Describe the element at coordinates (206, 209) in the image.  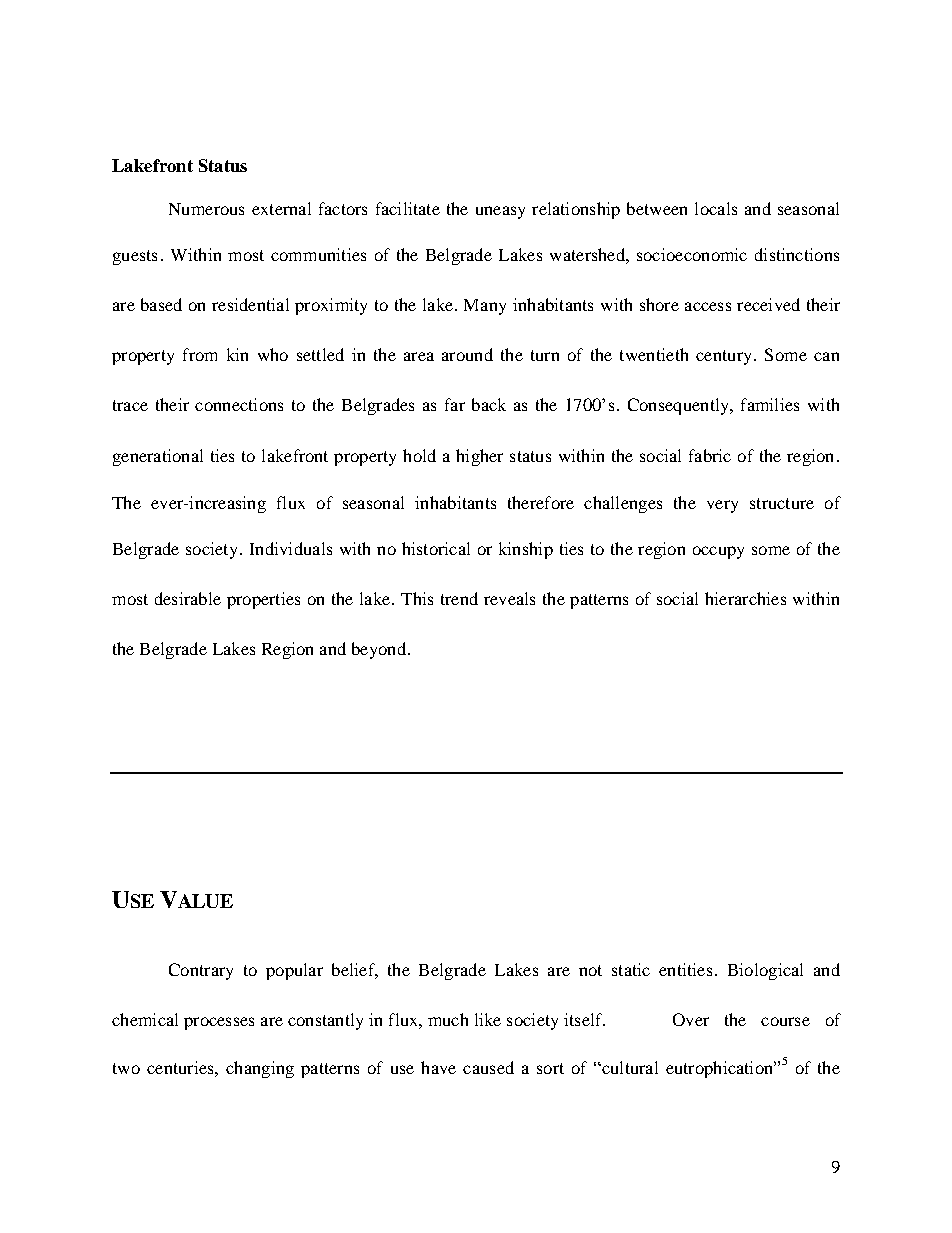
I see `Numerous` at that location.
